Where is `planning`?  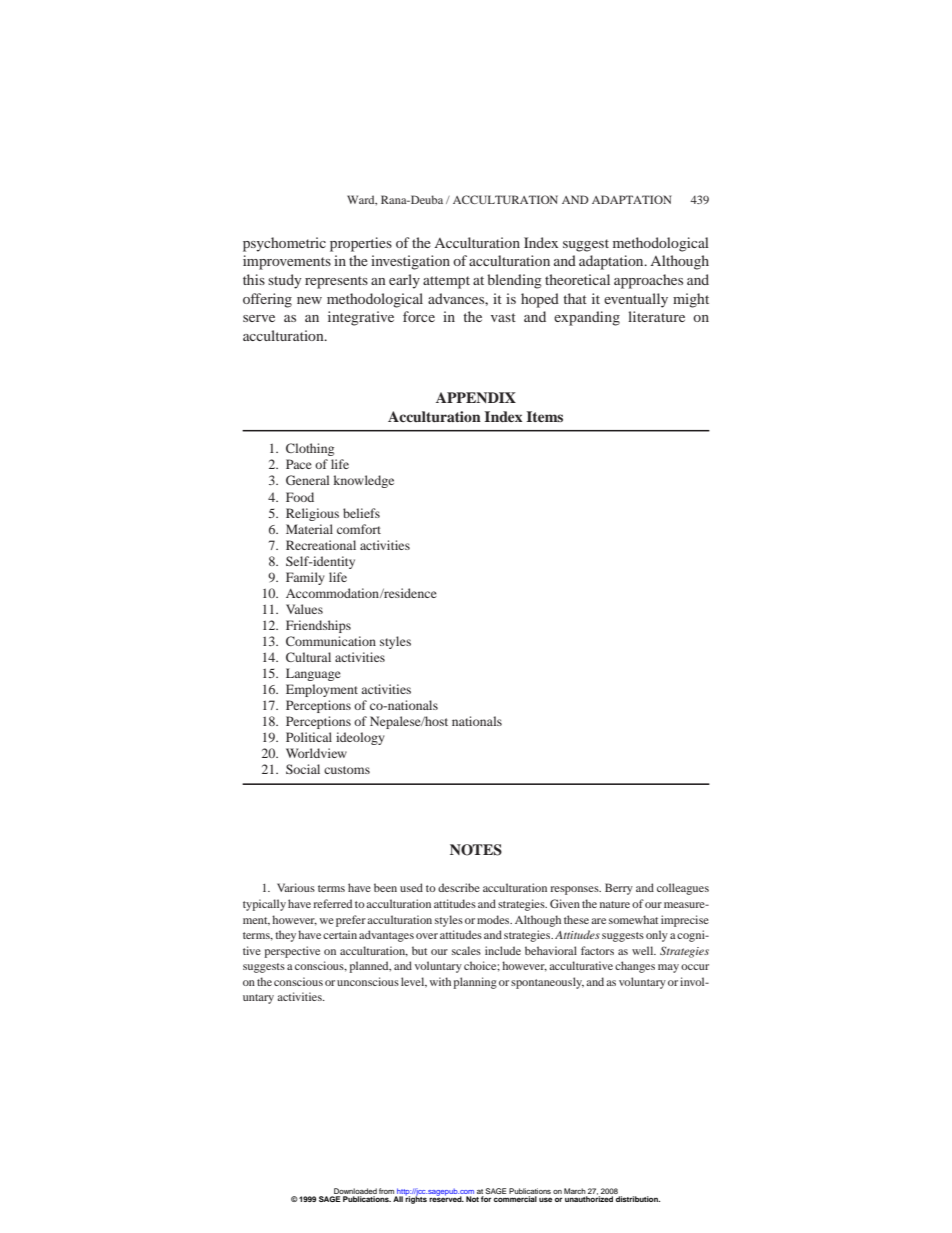 planning is located at coordinates (475, 983).
